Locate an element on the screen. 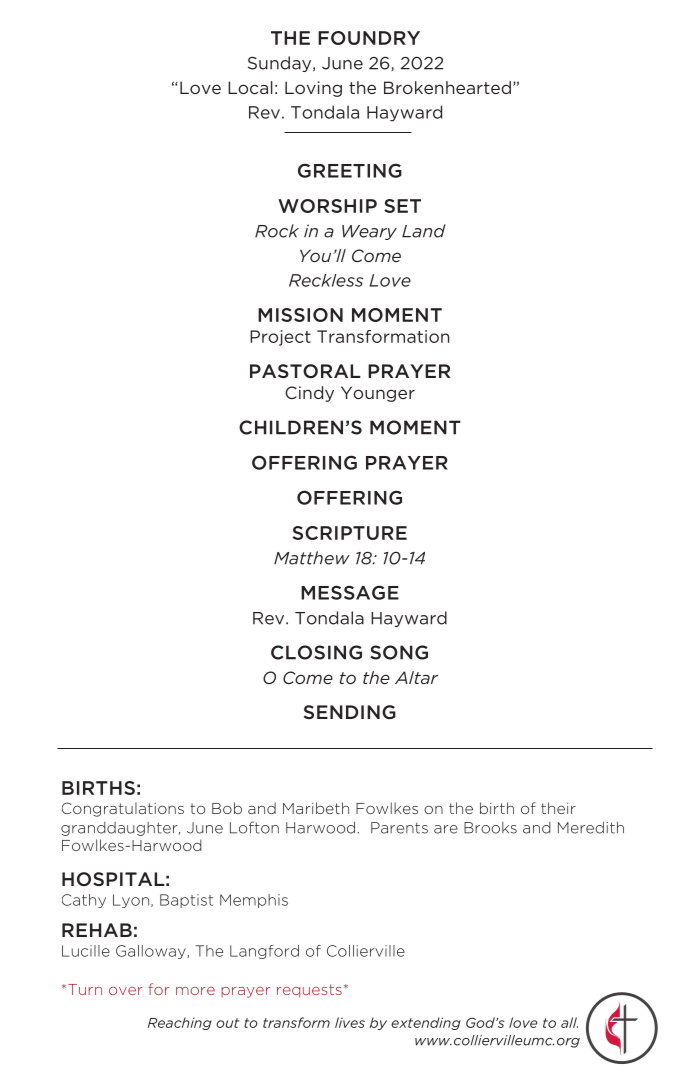  over is located at coordinates (126, 991).
